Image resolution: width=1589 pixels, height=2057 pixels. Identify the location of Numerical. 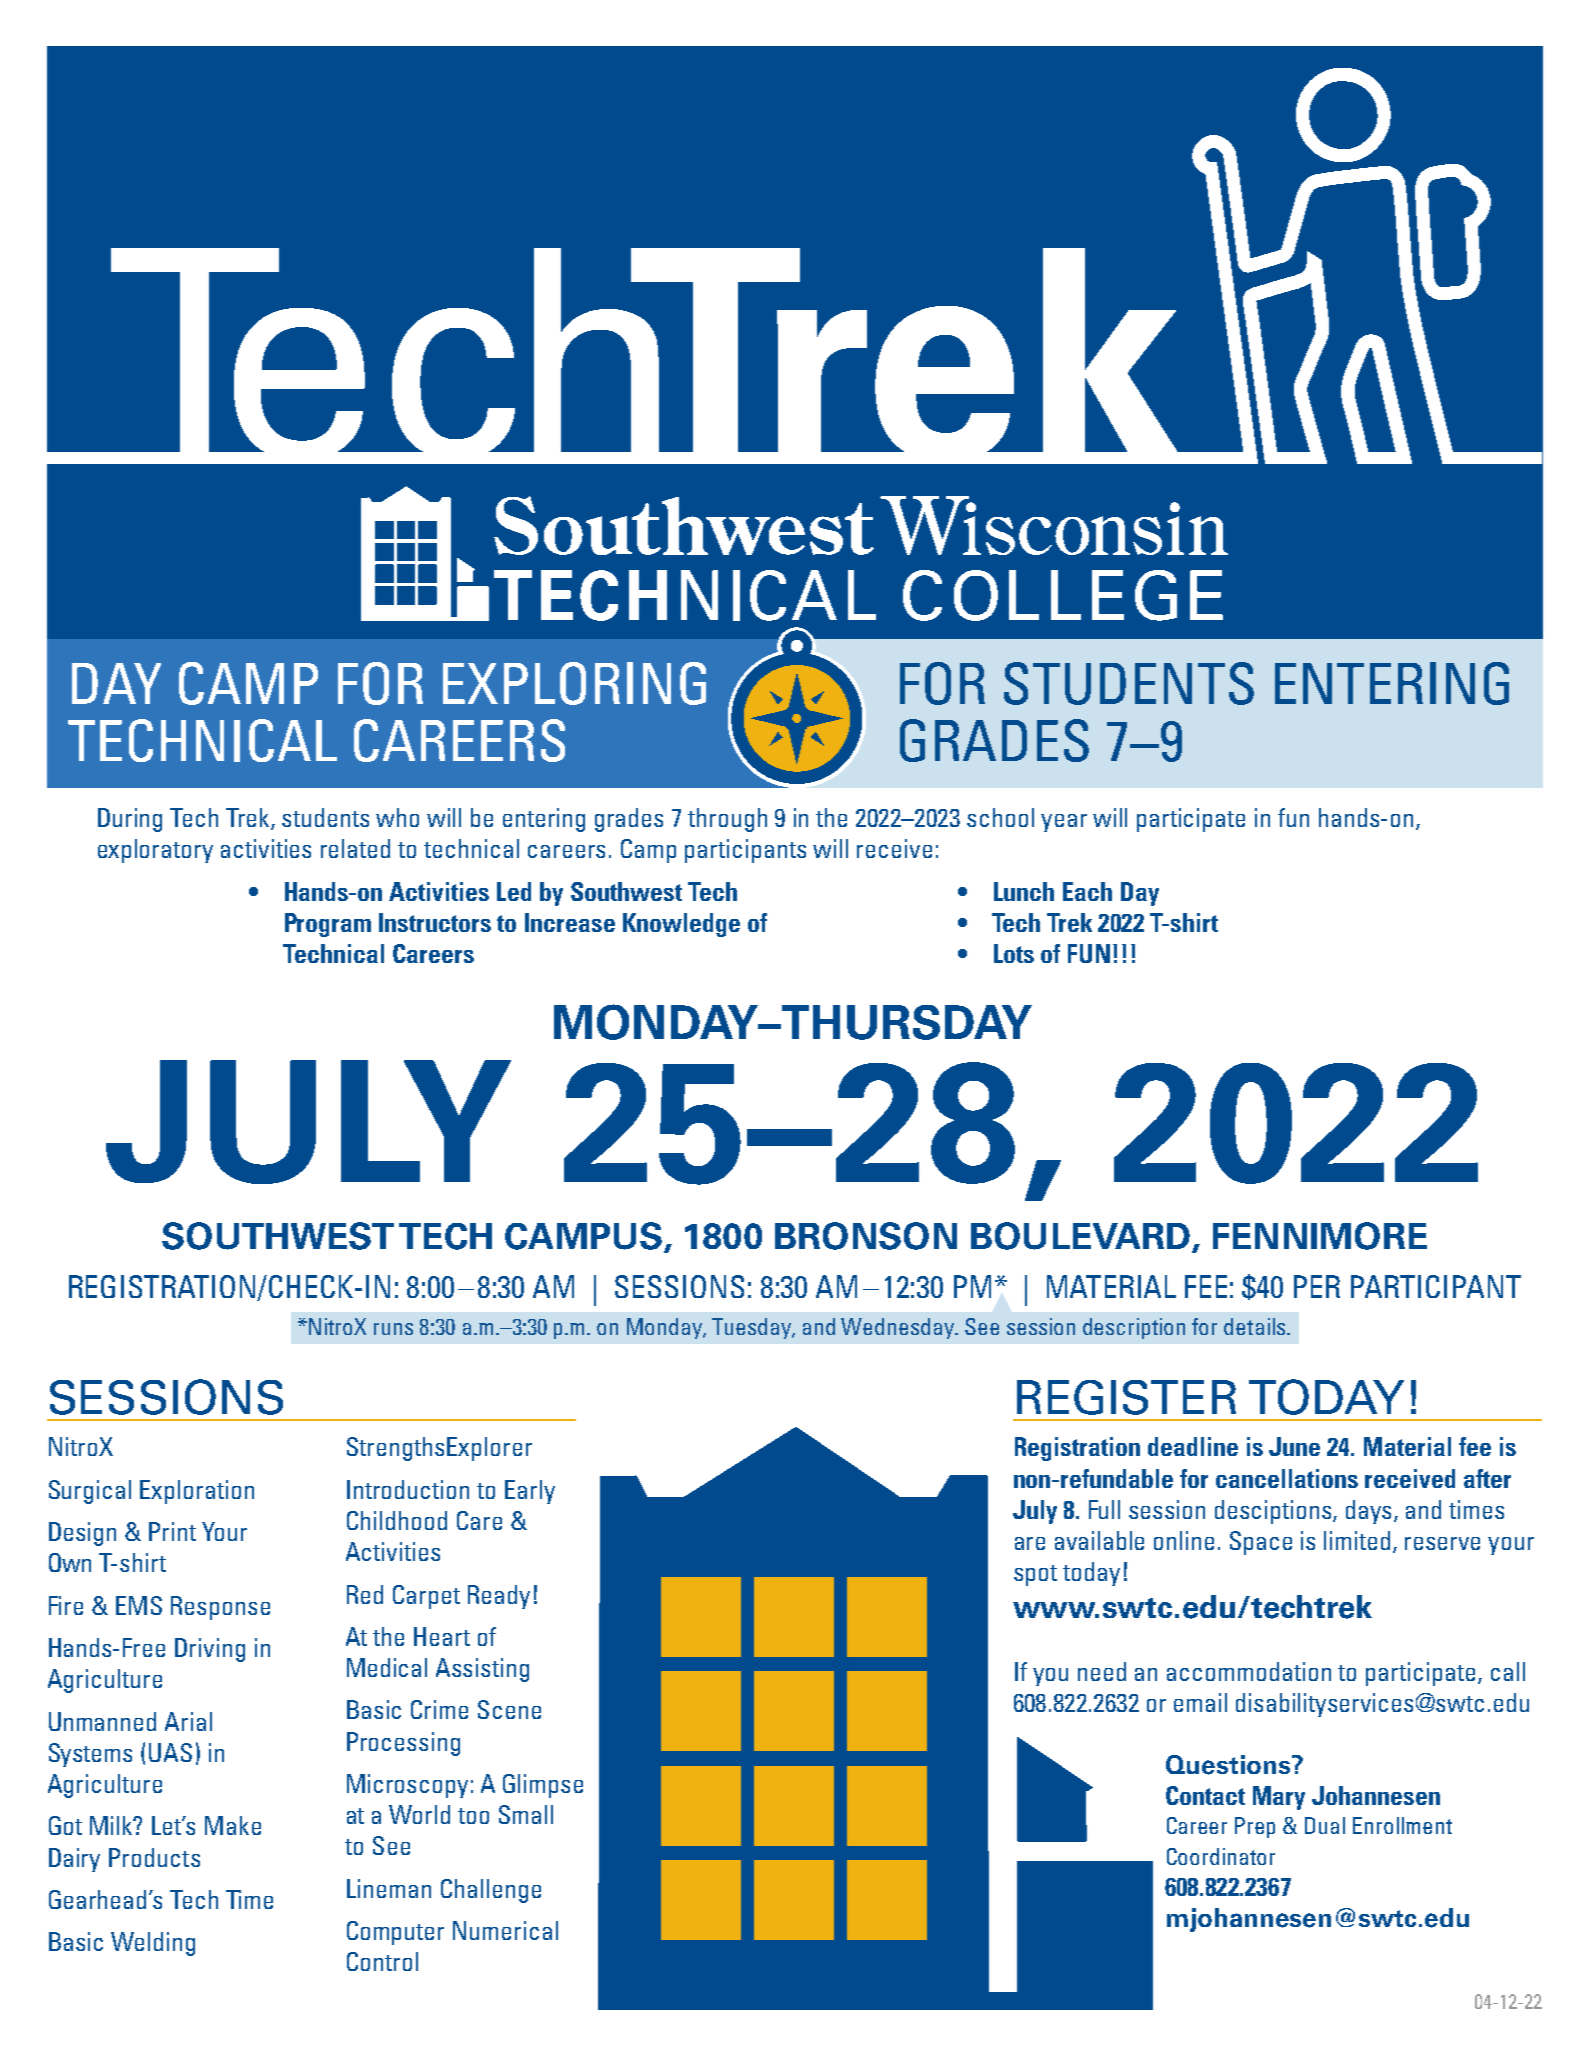
(505, 1930).
